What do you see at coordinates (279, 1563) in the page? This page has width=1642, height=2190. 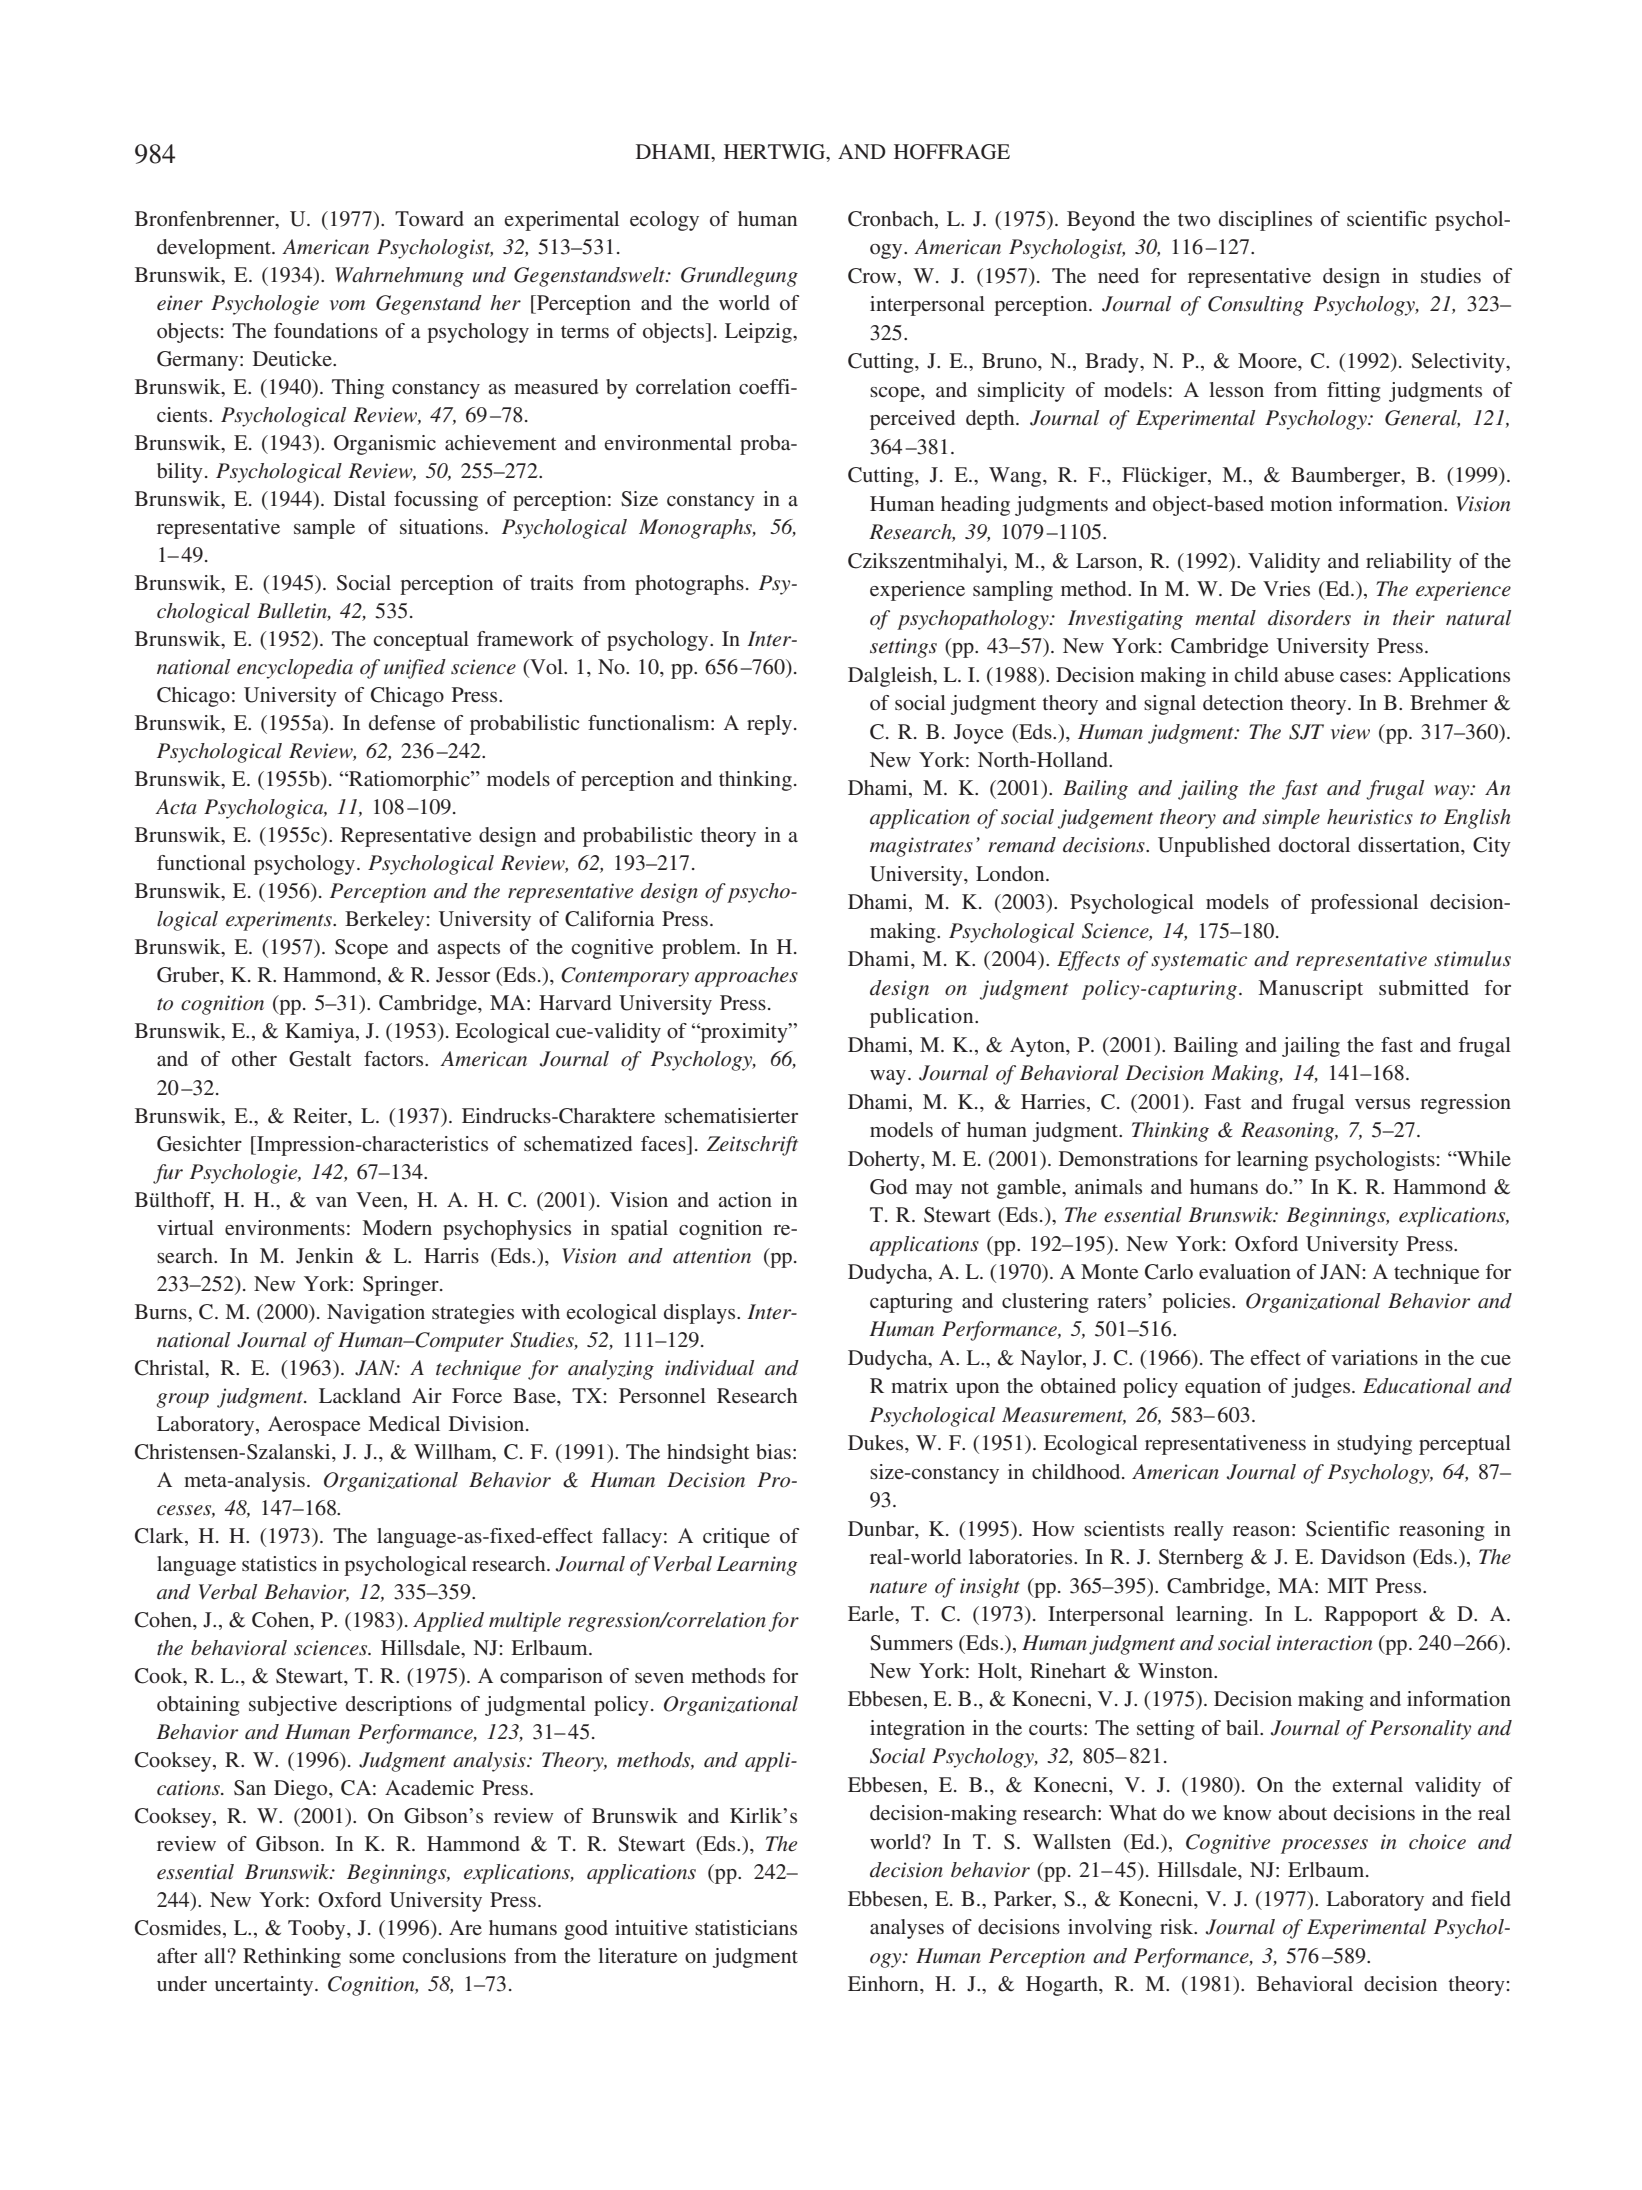 I see `statistics` at bounding box center [279, 1563].
